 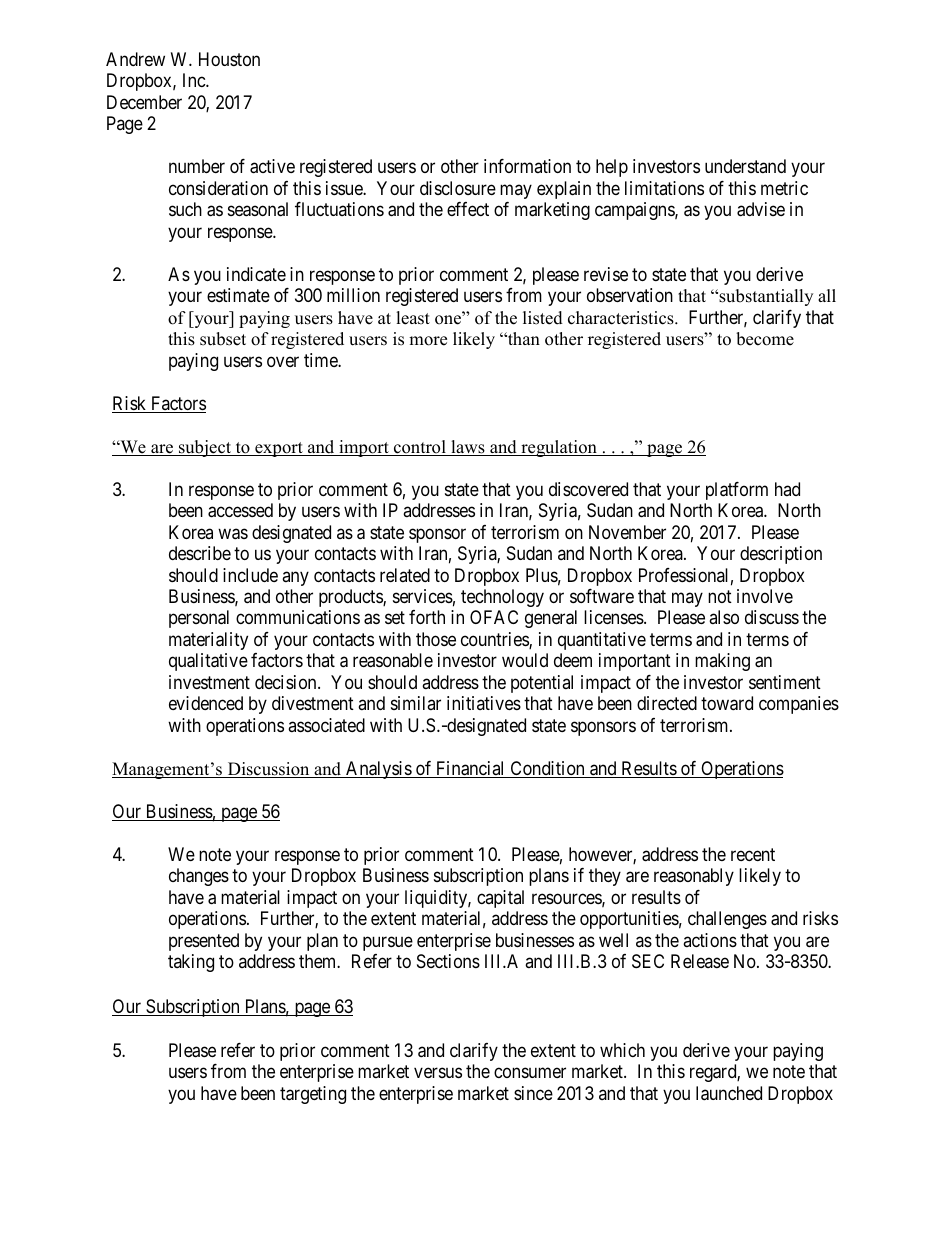 I want to click on technology, so click(x=502, y=598).
